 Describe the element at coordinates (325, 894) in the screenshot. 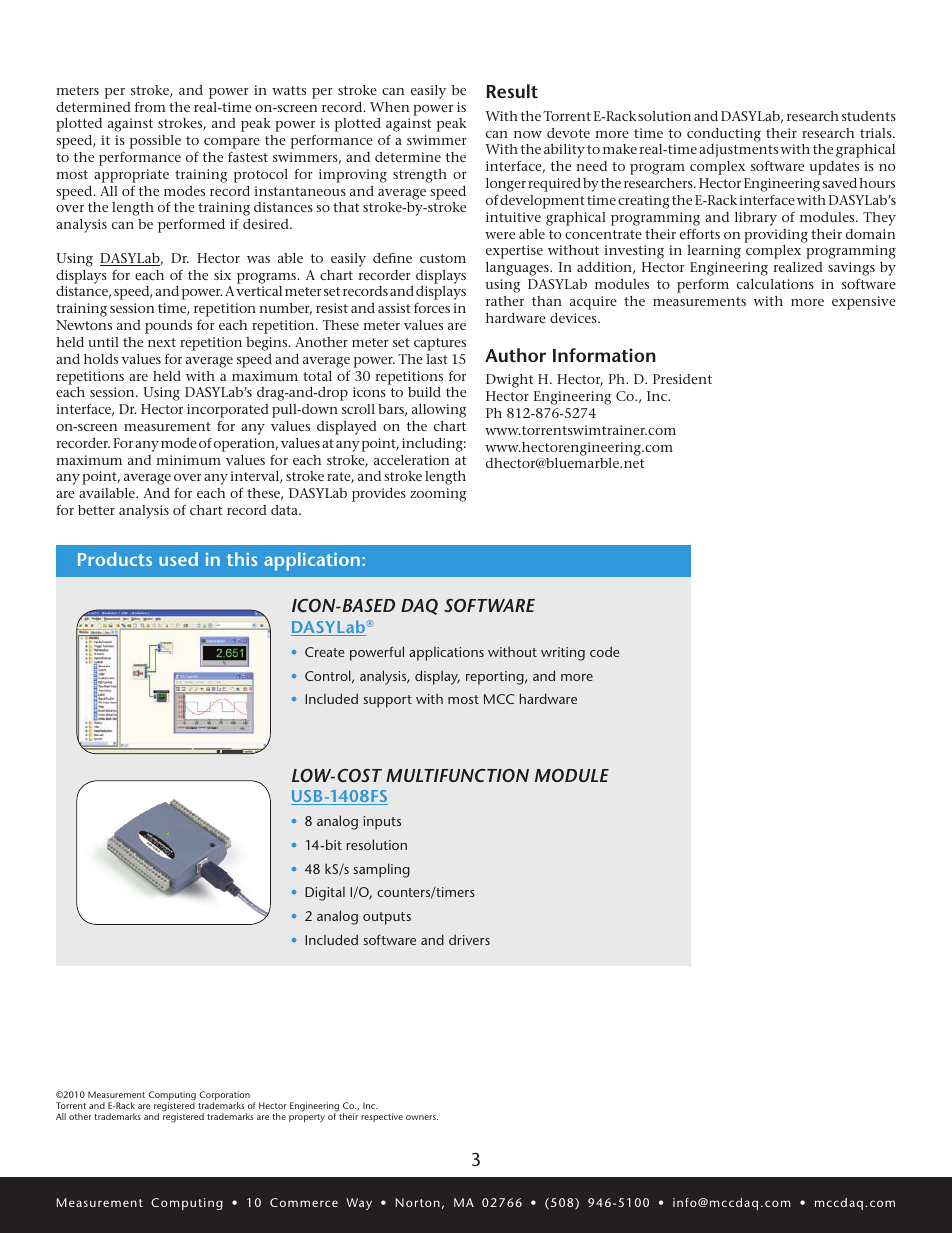

I see `Digital` at that location.
